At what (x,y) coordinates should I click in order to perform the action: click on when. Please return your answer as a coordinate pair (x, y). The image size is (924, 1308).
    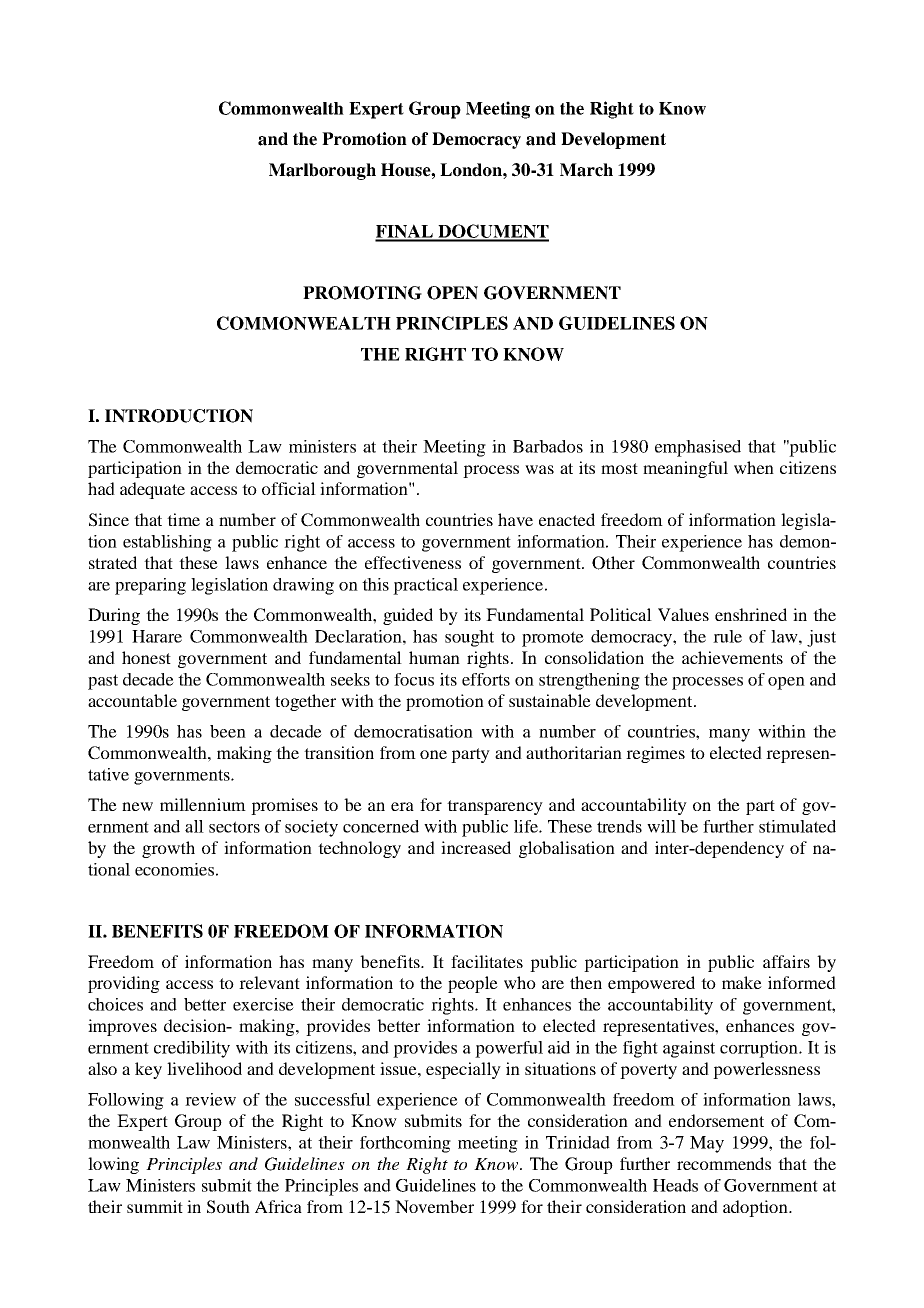
    Looking at the image, I should click on (754, 467).
